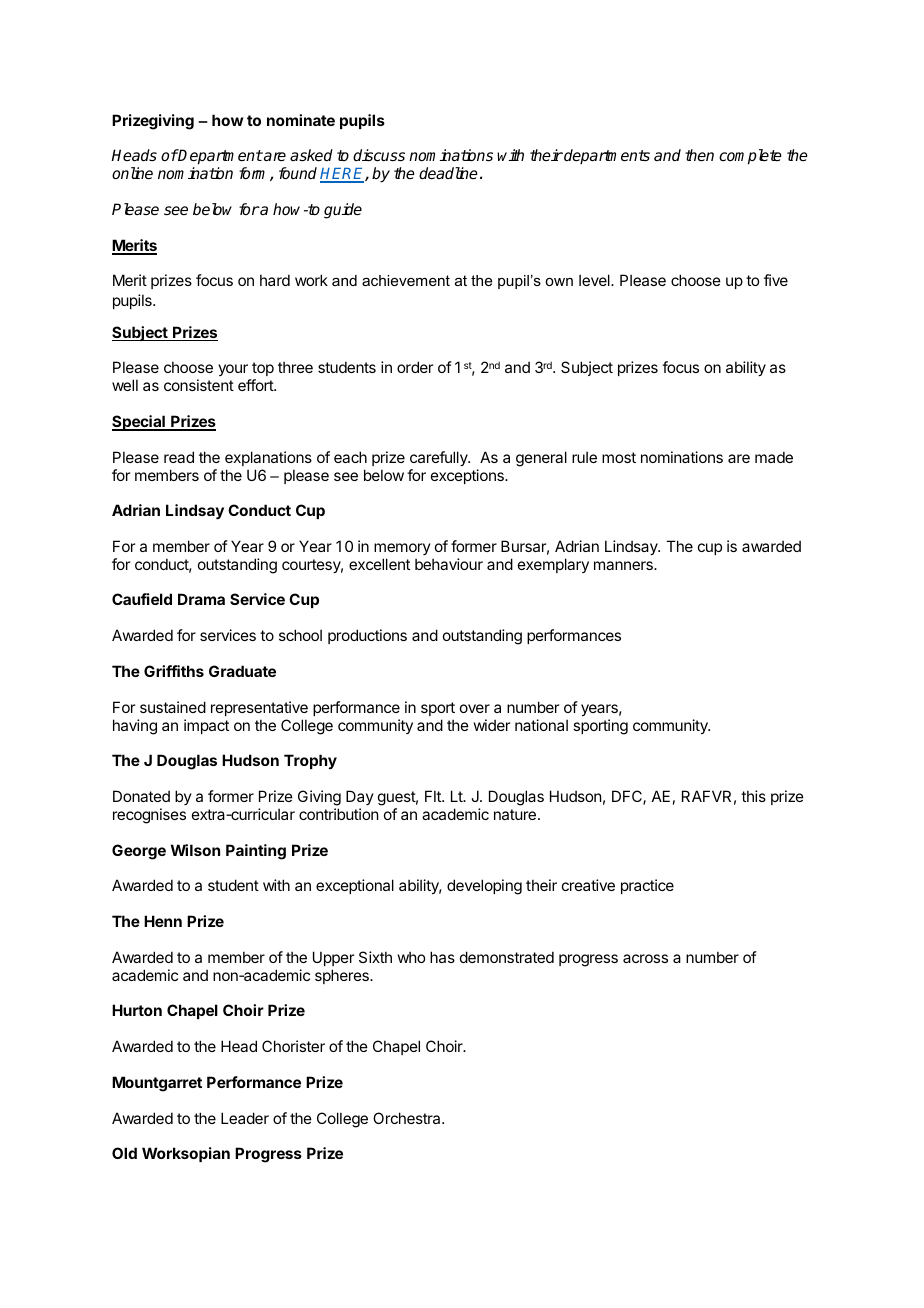 Image resolution: width=924 pixels, height=1308 pixels. What do you see at coordinates (699, 155) in the screenshot?
I see `then` at bounding box center [699, 155].
